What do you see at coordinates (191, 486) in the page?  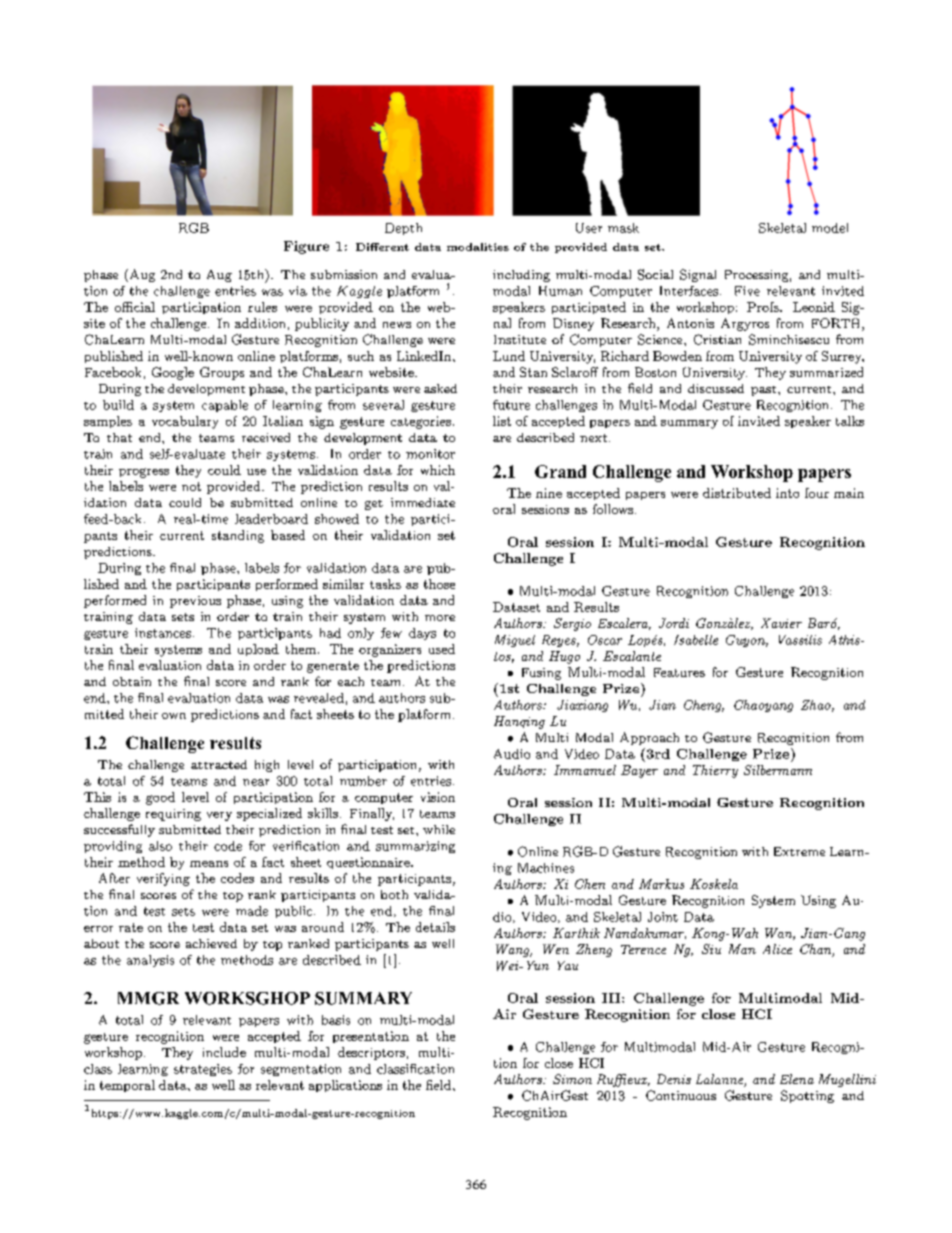 I see `not` at bounding box center [191, 486].
